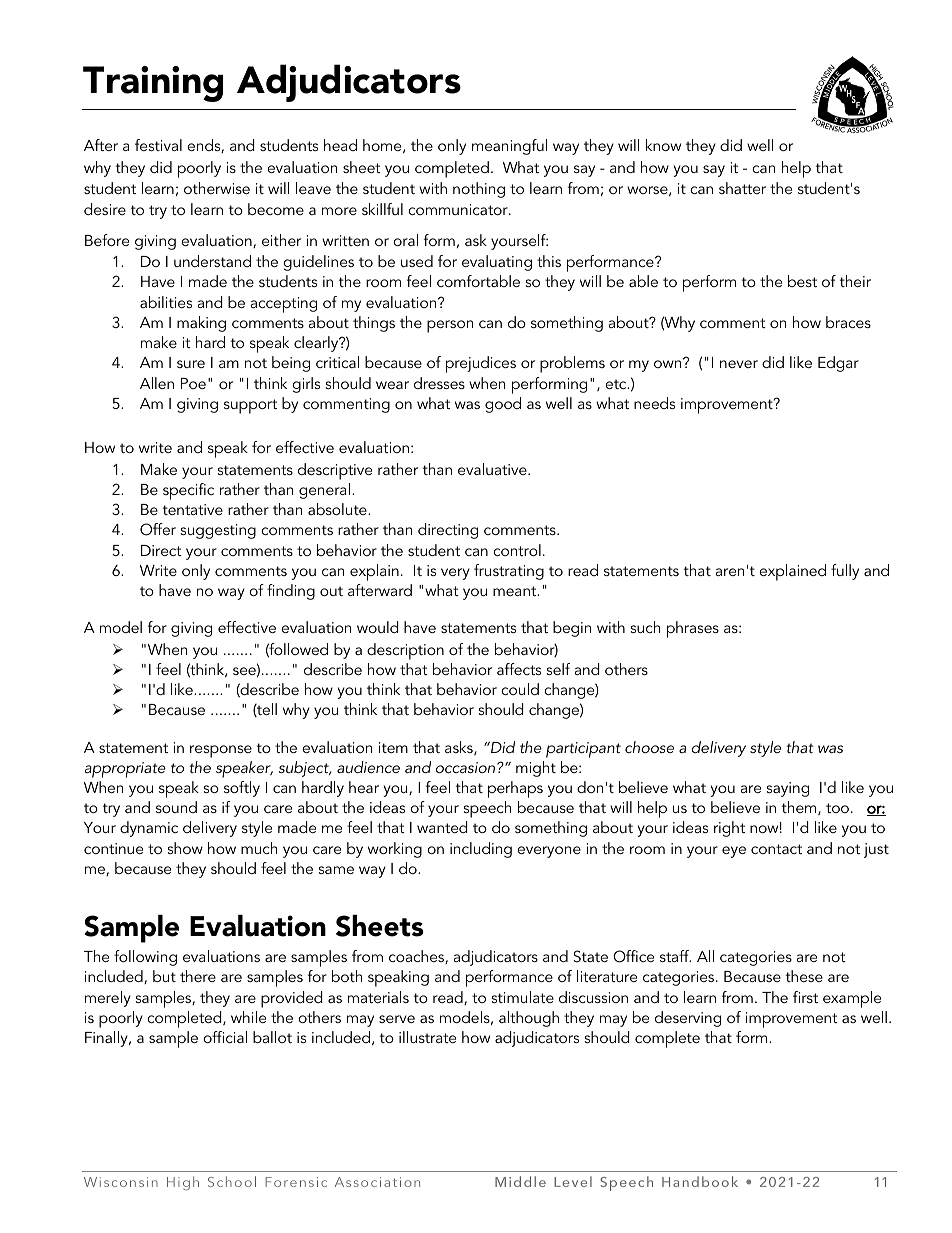 The width and height of the document is (952, 1233). Describe the element at coordinates (523, 997) in the document. I see `stimulate` at that location.
